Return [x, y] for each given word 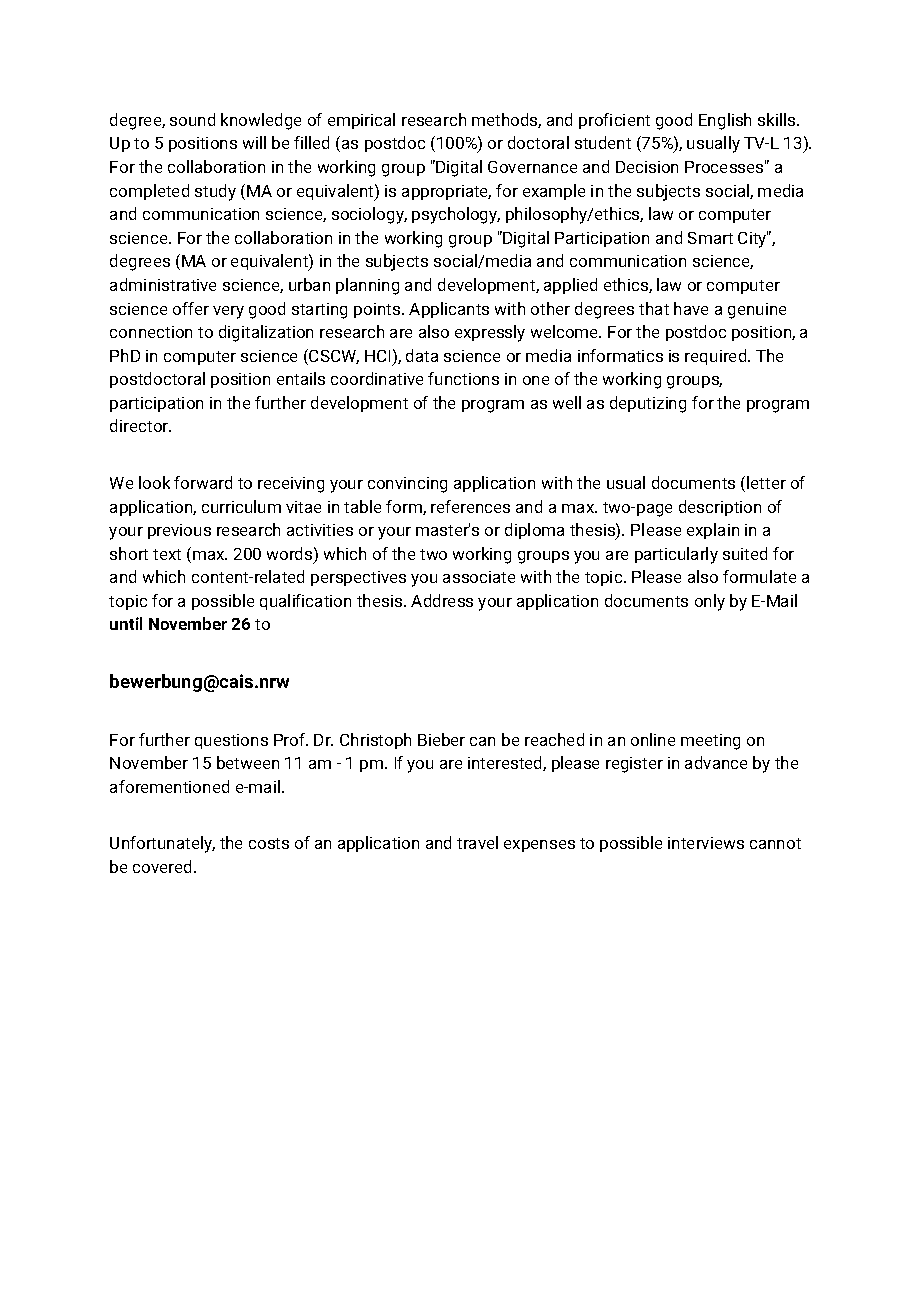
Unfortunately [162, 844]
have [691, 308]
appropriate [446, 192]
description [720, 508]
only [710, 602]
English [725, 121]
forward [203, 482]
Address [442, 600]
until [126, 623]
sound [192, 119]
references [470, 506]
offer [191, 308]
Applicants [449, 310]
